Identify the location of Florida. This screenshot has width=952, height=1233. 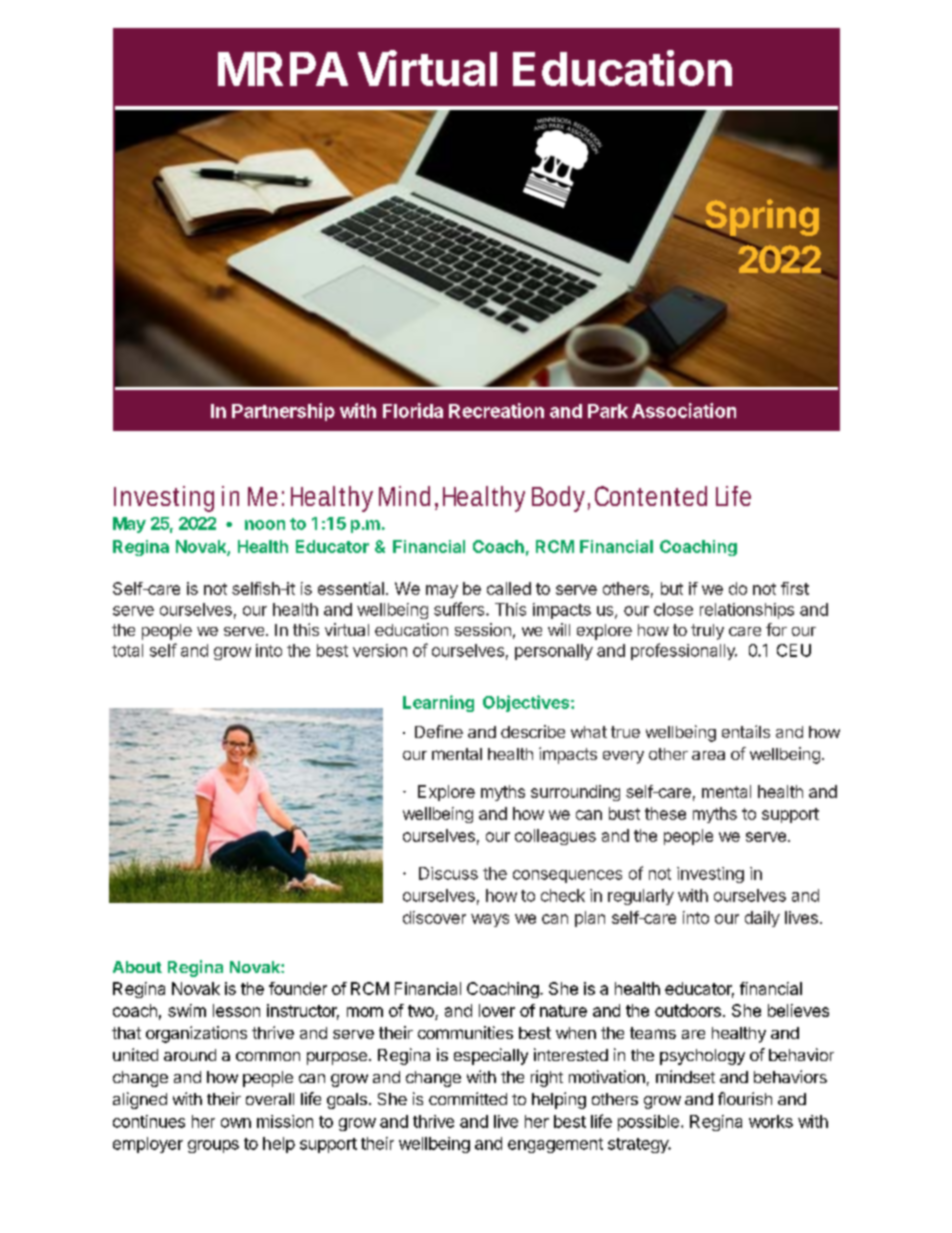
(413, 410).
